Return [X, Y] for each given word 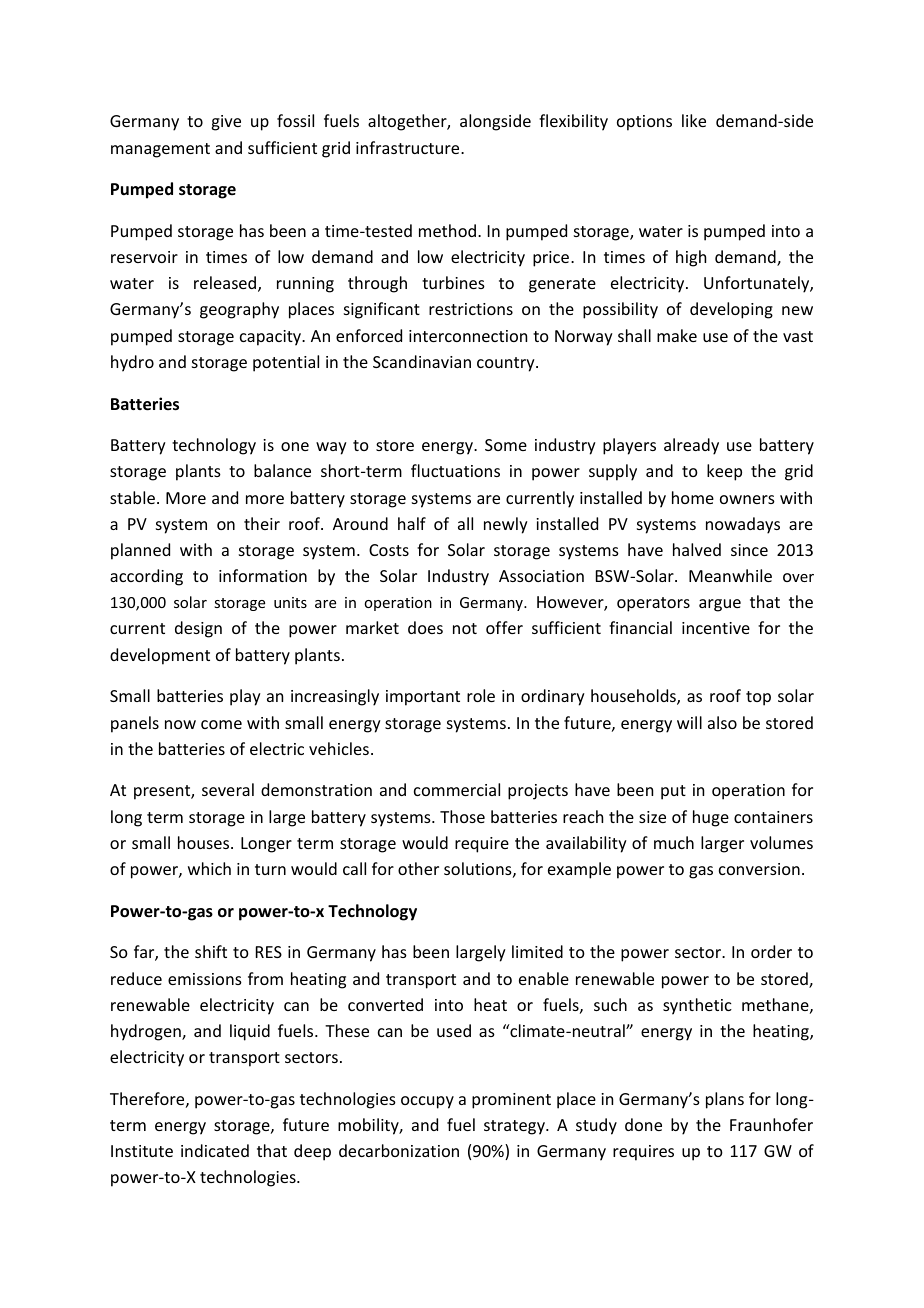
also [722, 722]
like [694, 120]
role [481, 695]
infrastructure [409, 147]
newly [506, 525]
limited [537, 951]
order [771, 951]
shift [211, 951]
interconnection [468, 336]
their [262, 523]
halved [697, 549]
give [226, 123]
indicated [215, 1150]
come [221, 724]
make [677, 335]
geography [239, 310]
